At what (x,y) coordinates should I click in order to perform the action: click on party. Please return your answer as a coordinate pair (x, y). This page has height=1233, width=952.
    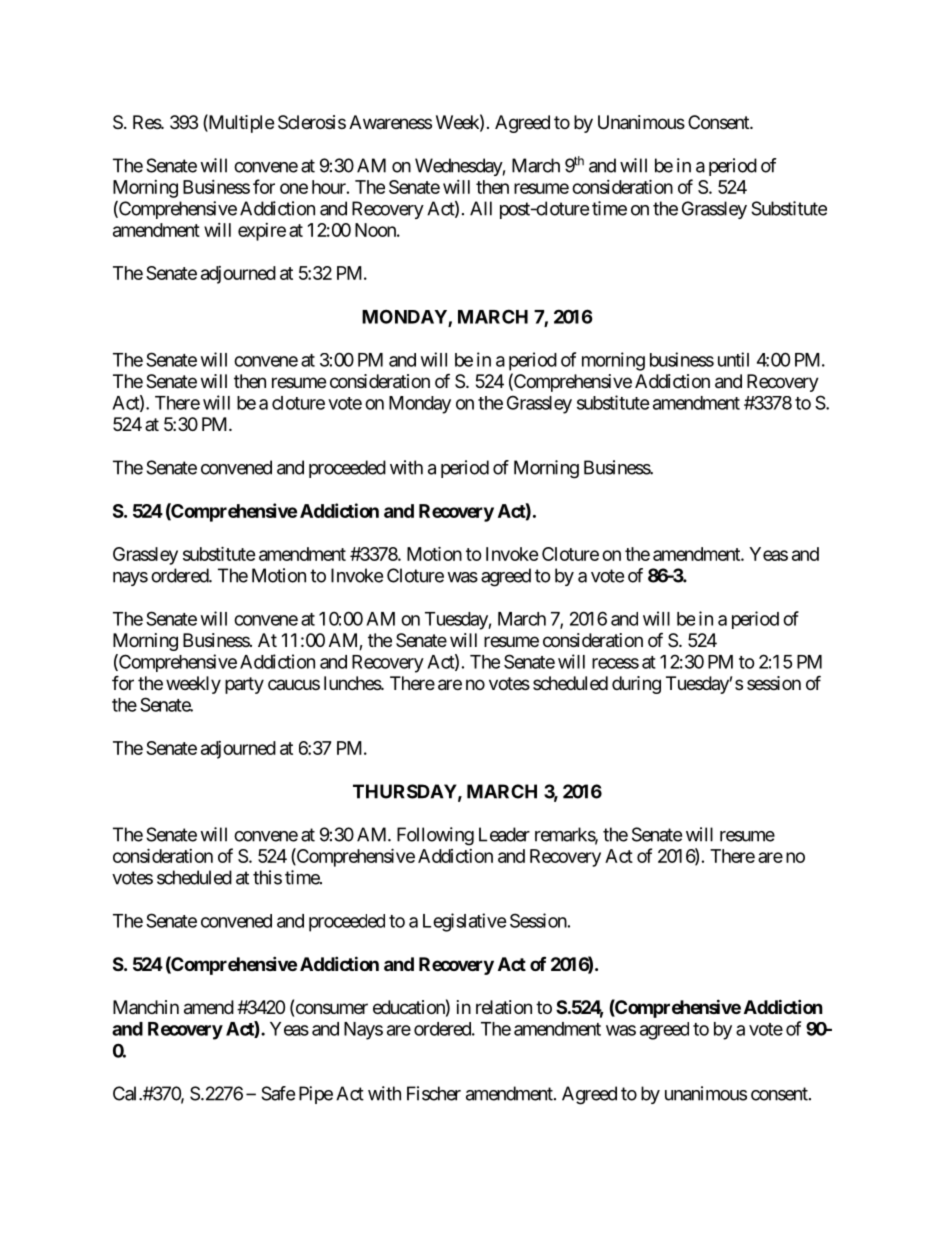
    Looking at the image, I should click on (244, 685).
